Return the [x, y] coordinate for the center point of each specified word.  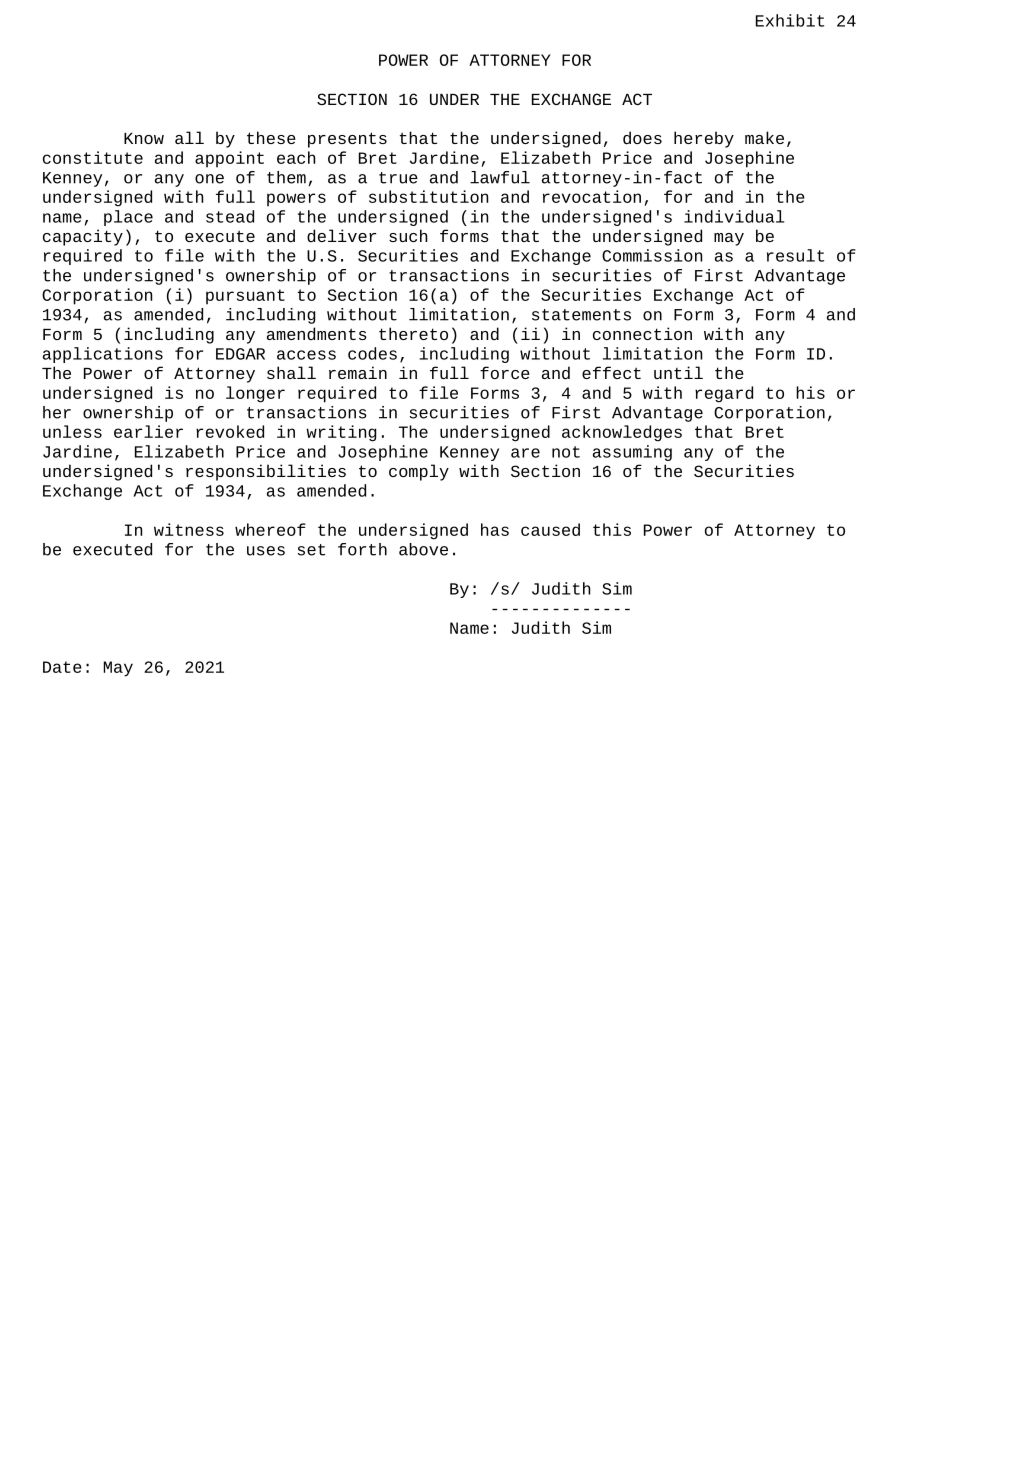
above [423, 549]
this [612, 529]
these [271, 137]
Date [62, 667]
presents [347, 140]
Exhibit [790, 20]
